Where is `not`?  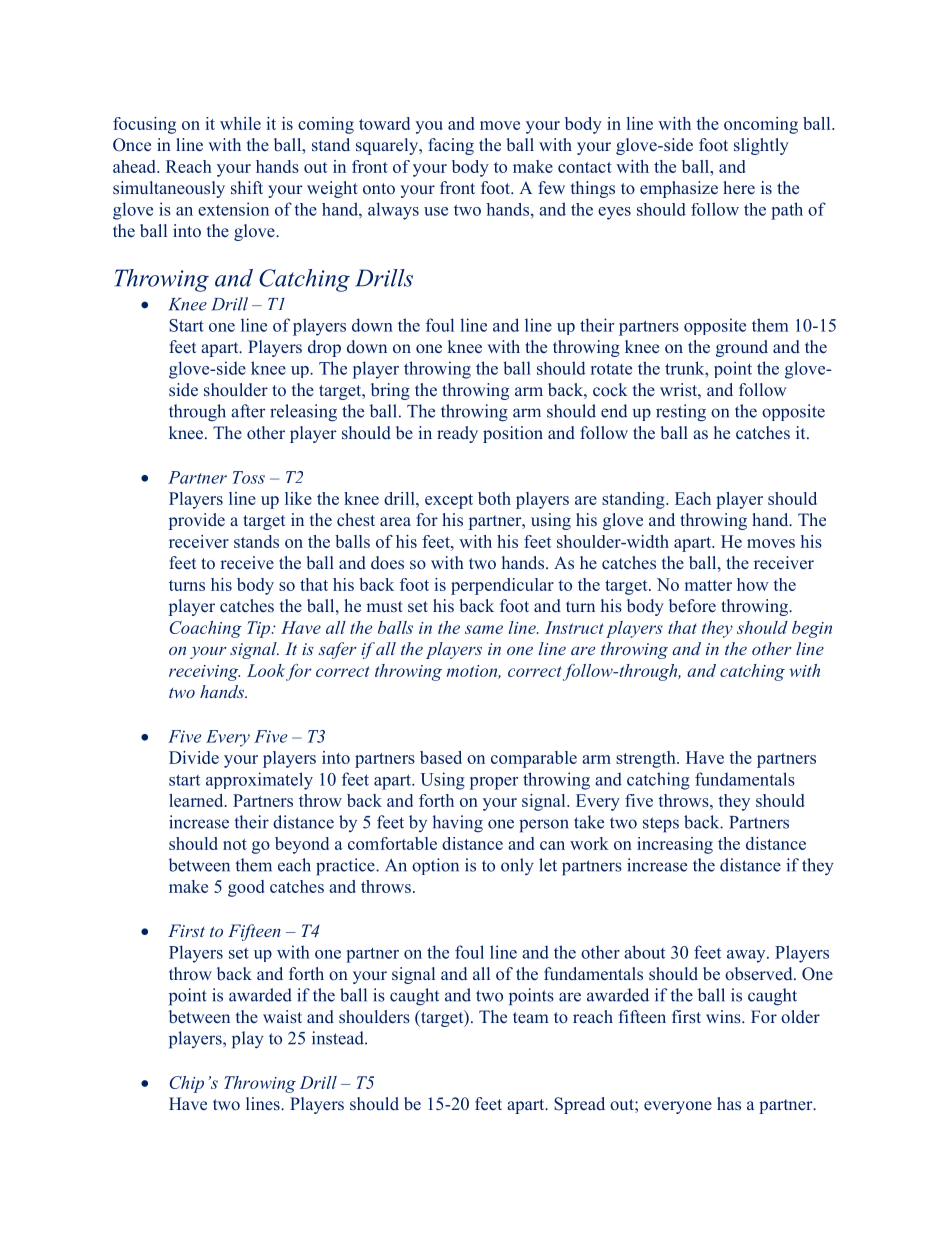
not is located at coordinates (235, 844).
